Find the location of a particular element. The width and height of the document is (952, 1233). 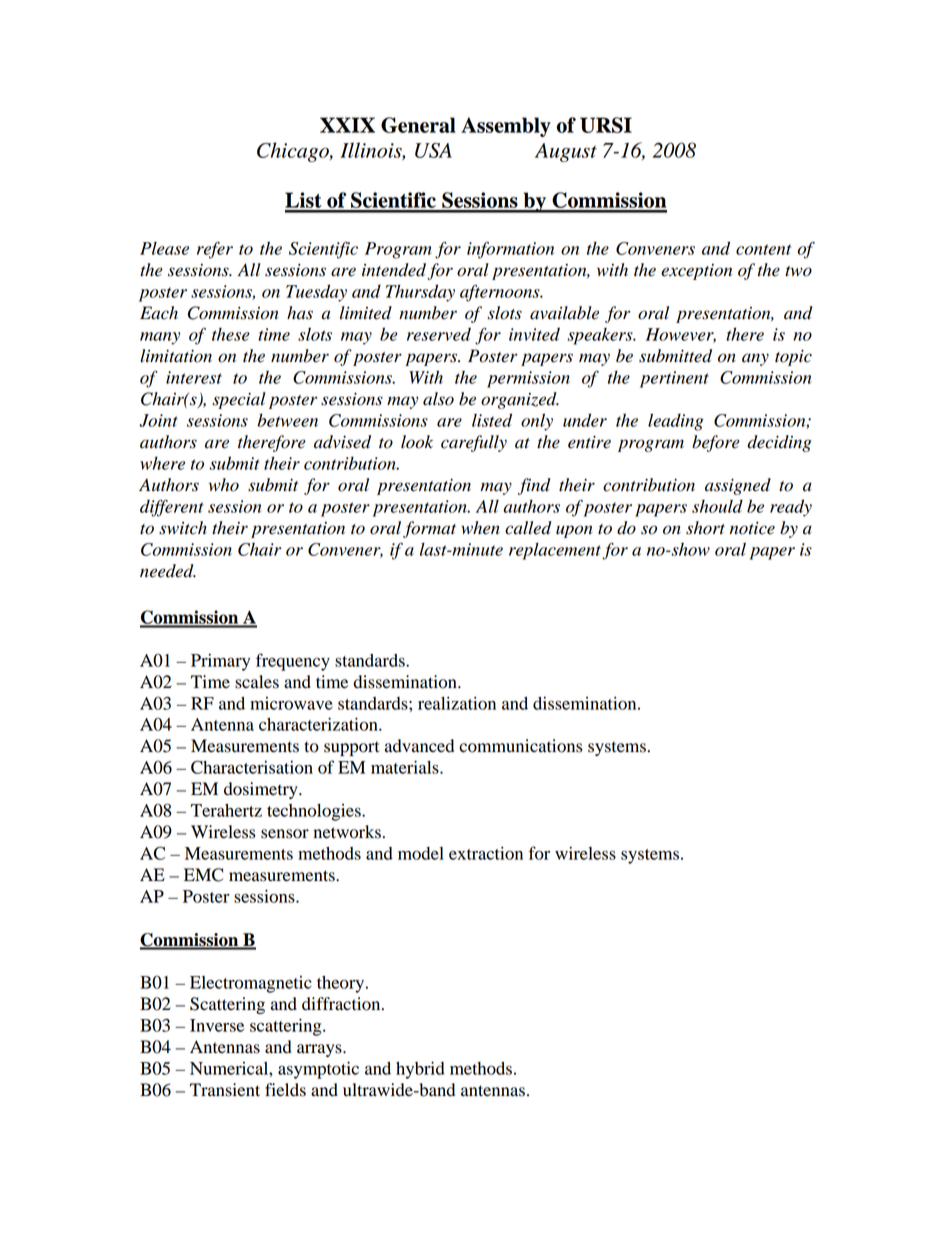

XXIX is located at coordinates (347, 125).
